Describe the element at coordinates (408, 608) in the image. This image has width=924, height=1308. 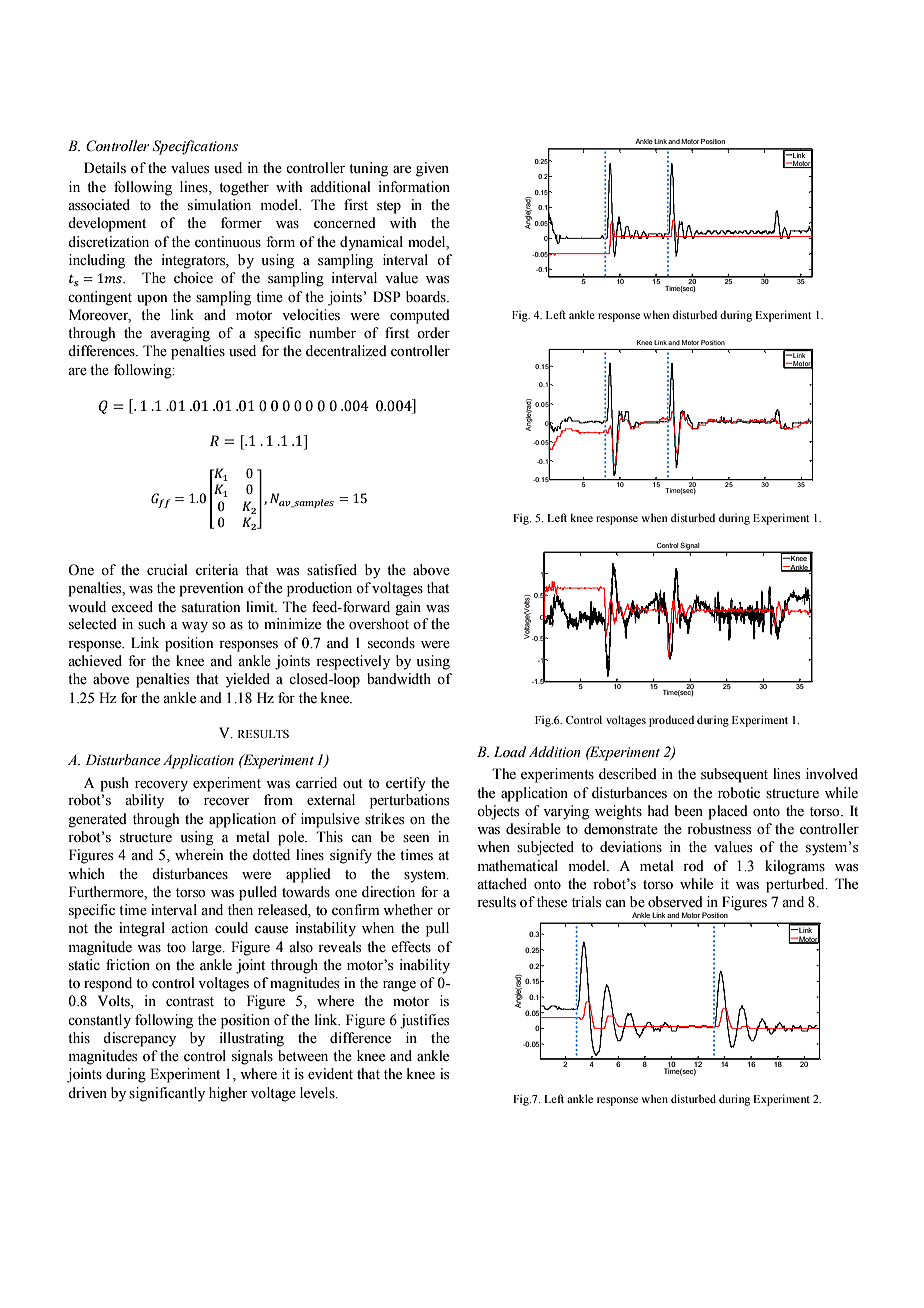
I see `gain` at that location.
